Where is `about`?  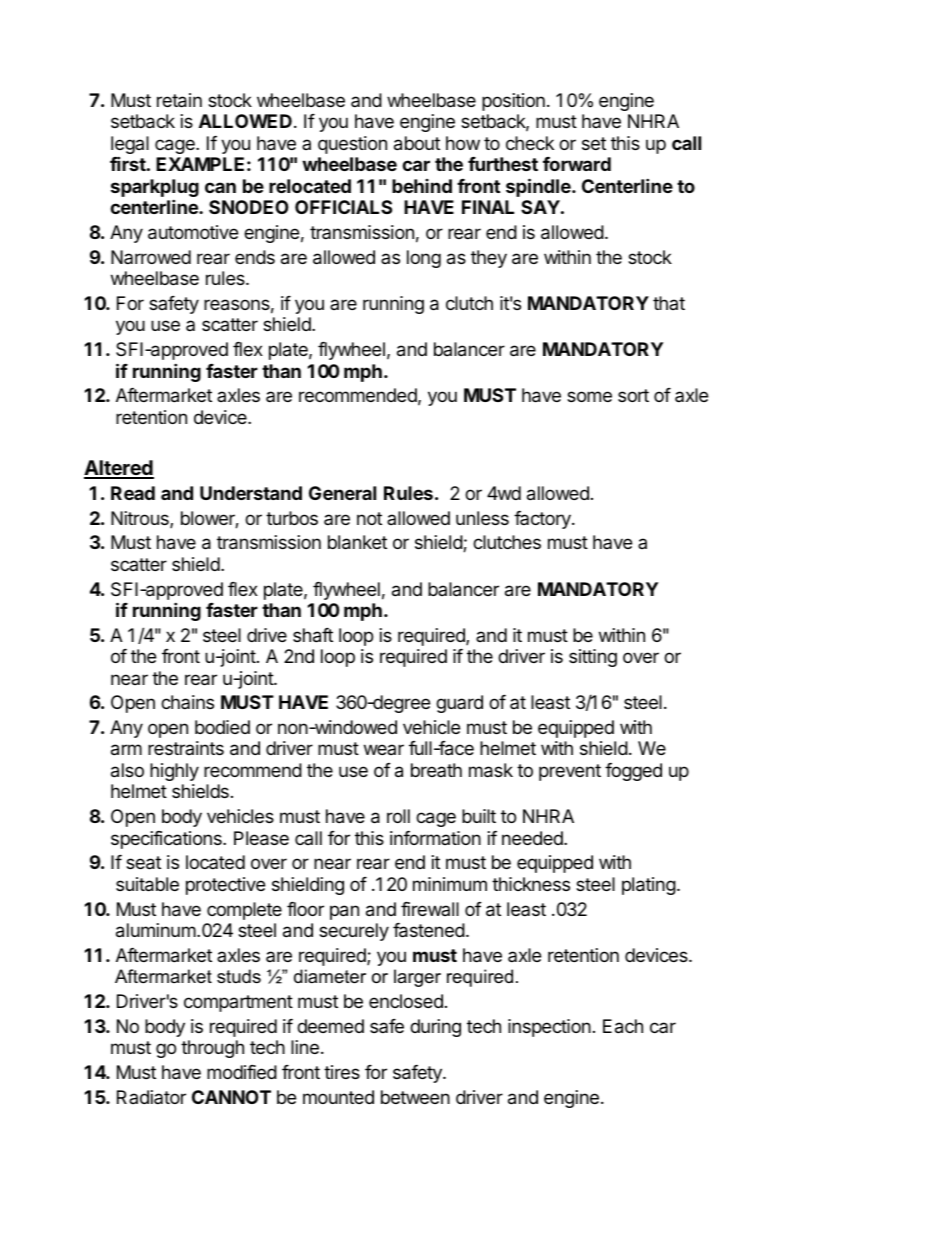 about is located at coordinates (417, 143).
